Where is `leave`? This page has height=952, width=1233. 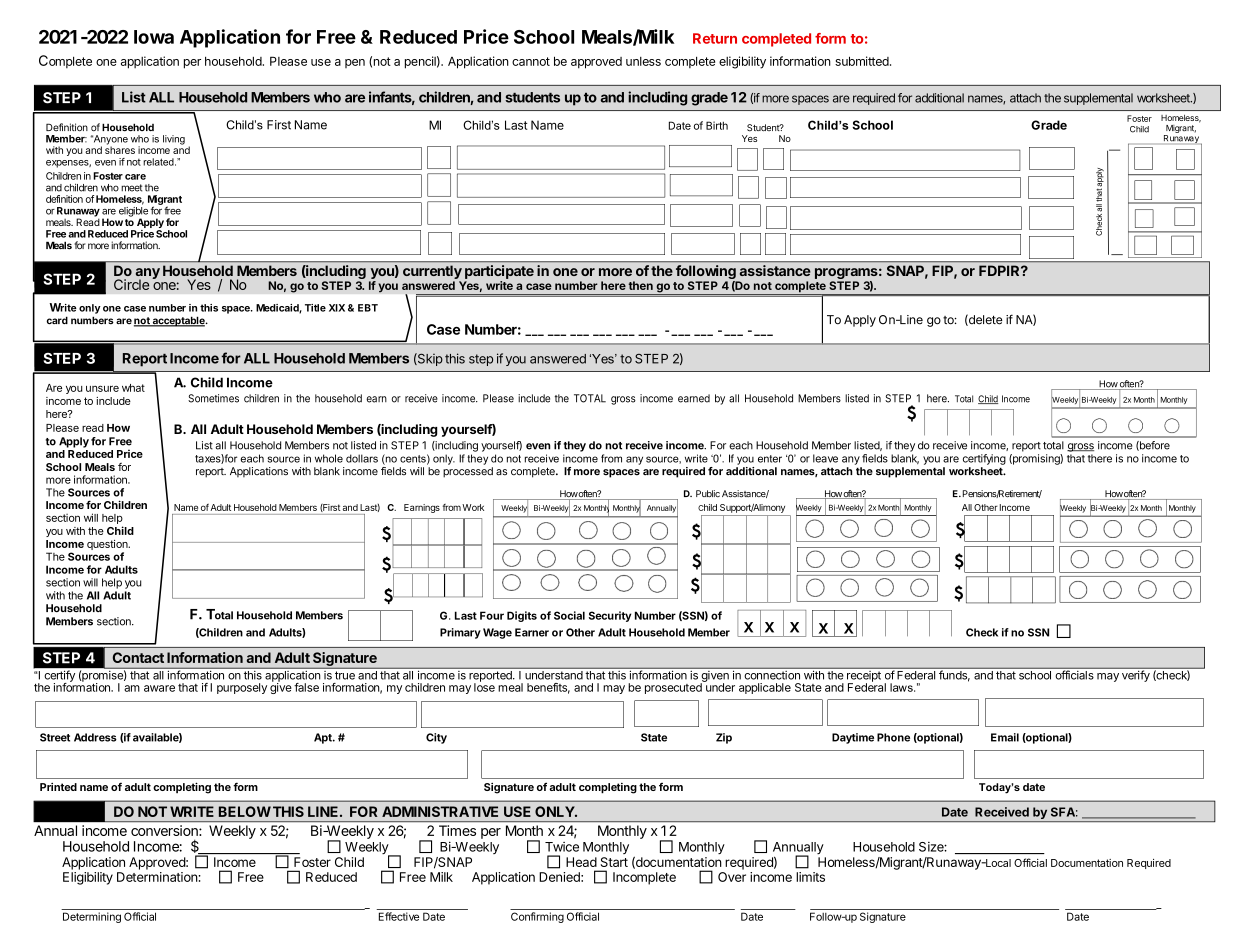 leave is located at coordinates (825, 458).
